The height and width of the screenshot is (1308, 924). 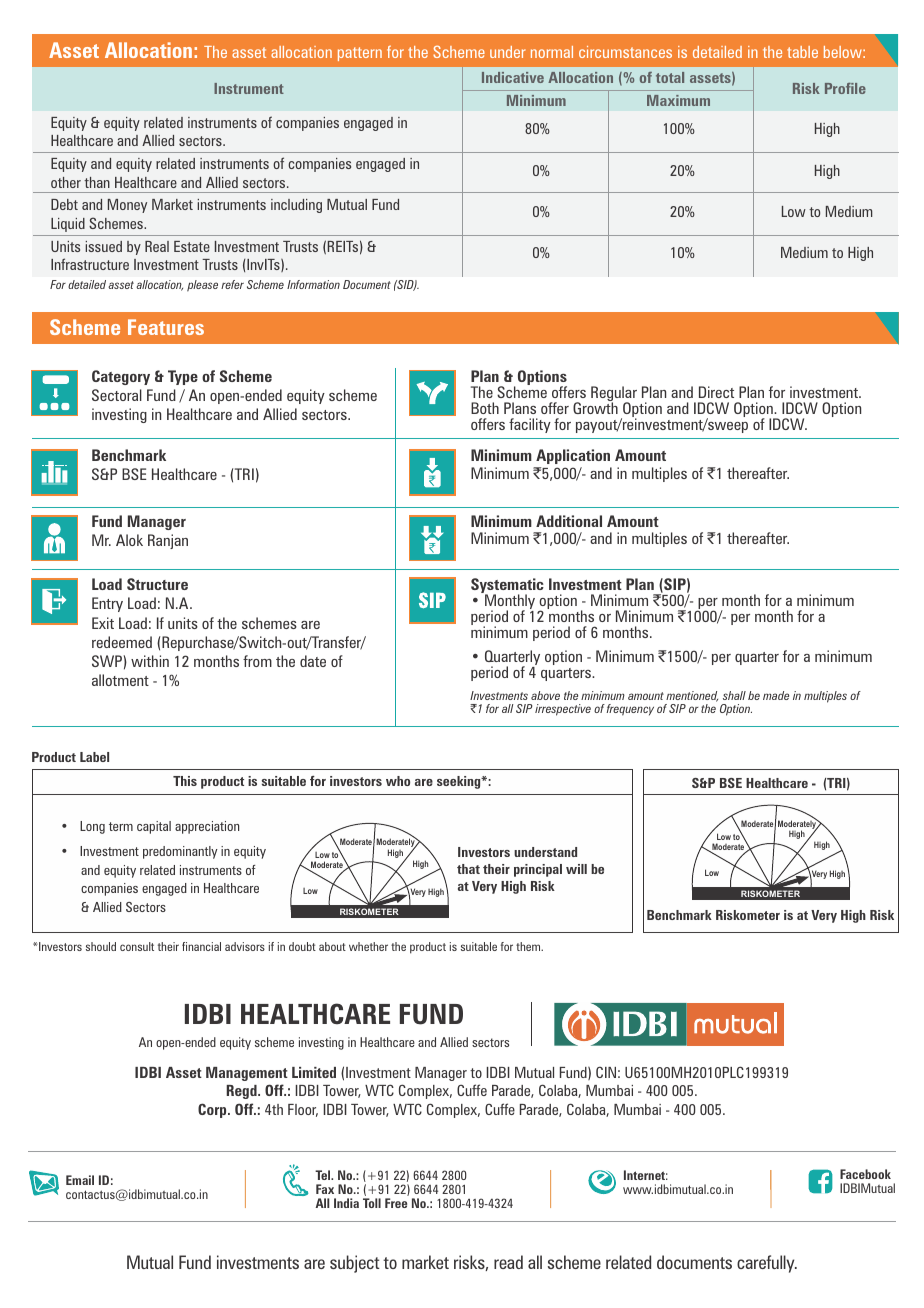 What do you see at coordinates (508, 1262) in the screenshot?
I see `read` at bounding box center [508, 1262].
